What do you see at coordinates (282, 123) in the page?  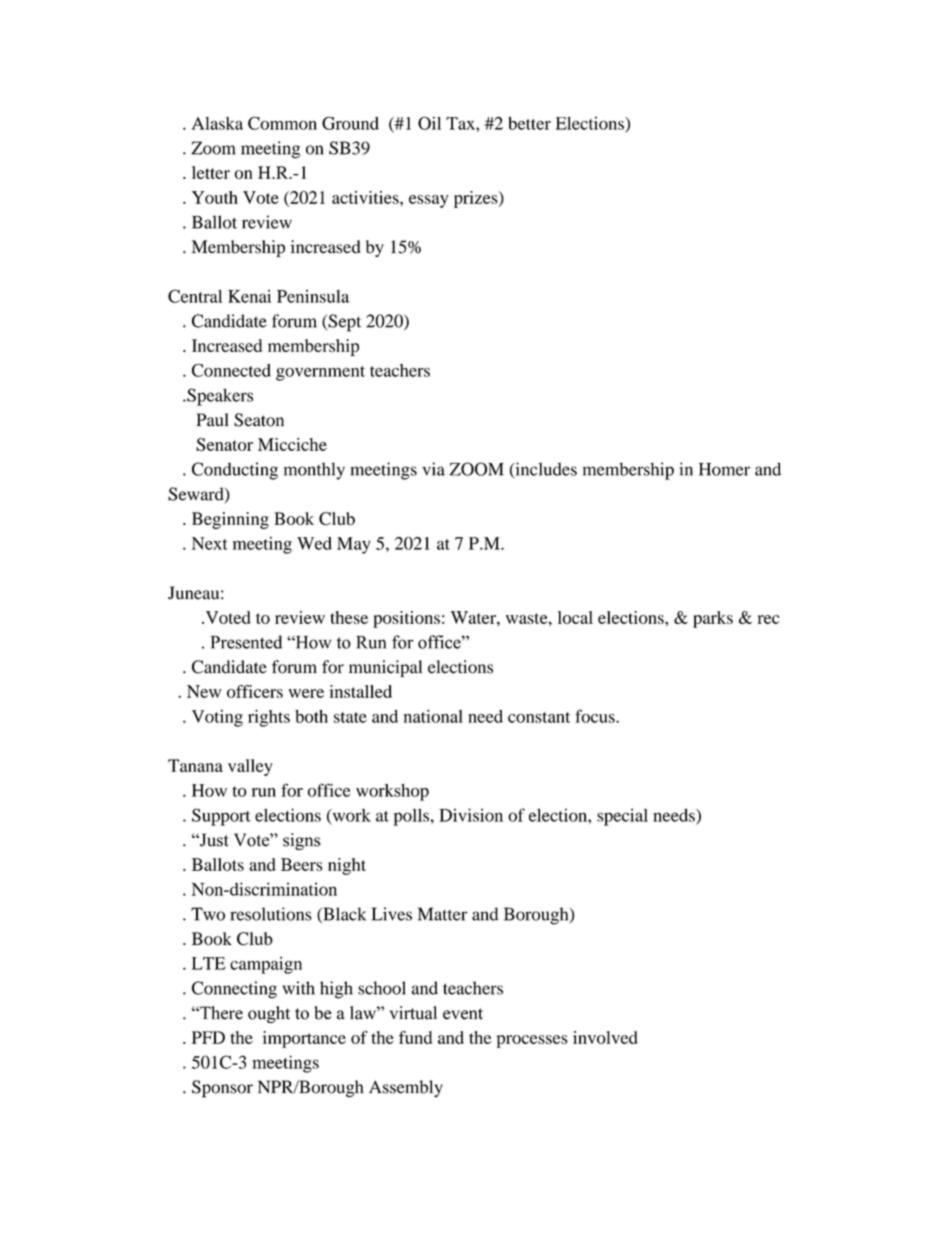 I see `Common` at bounding box center [282, 123].
